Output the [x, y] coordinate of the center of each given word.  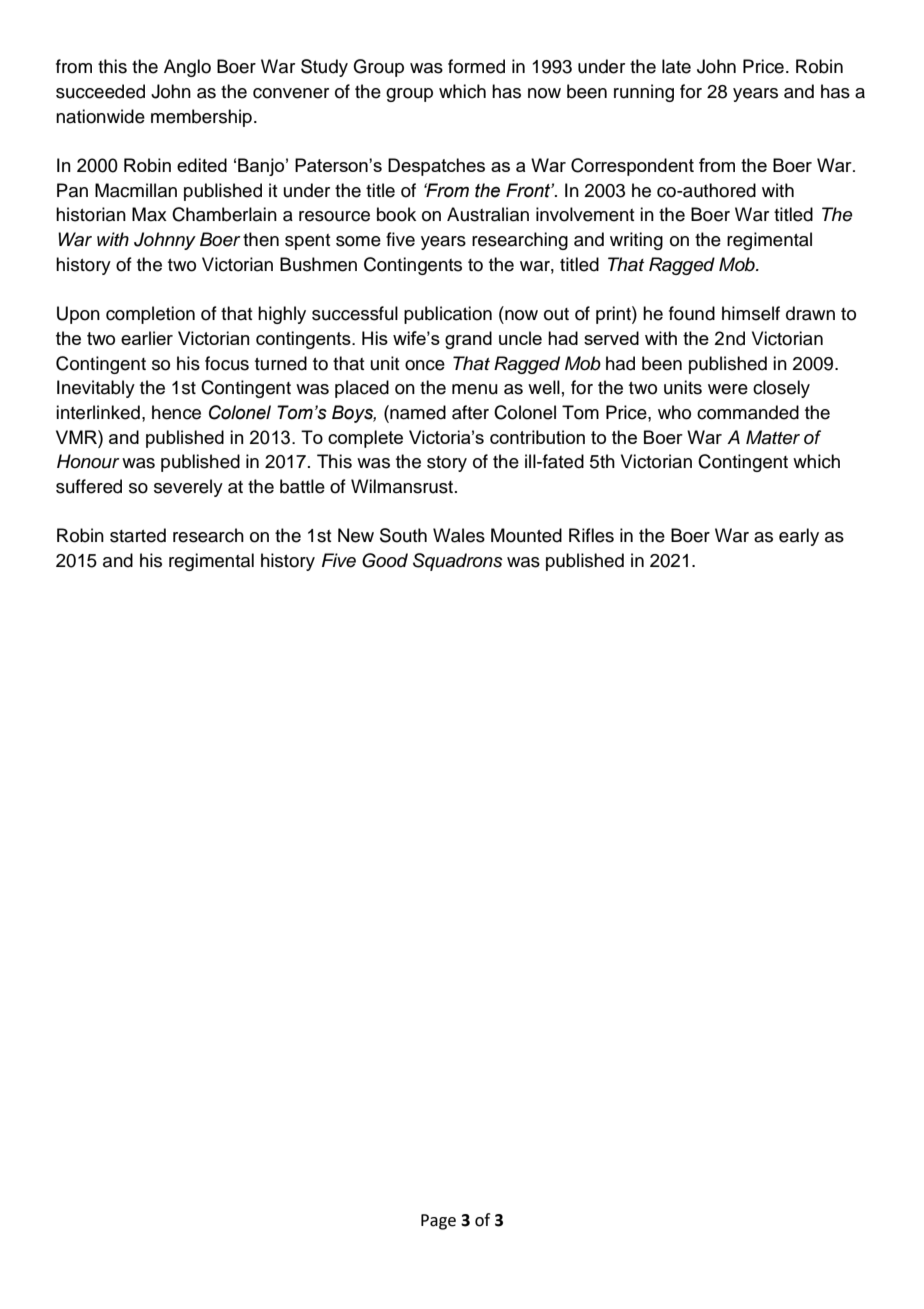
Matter [773, 437]
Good [385, 560]
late [676, 66]
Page [438, 1222]
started [138, 535]
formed [476, 66]
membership [201, 118]
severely [188, 488]
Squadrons [458, 562]
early [799, 537]
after [470, 412]
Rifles [591, 535]
